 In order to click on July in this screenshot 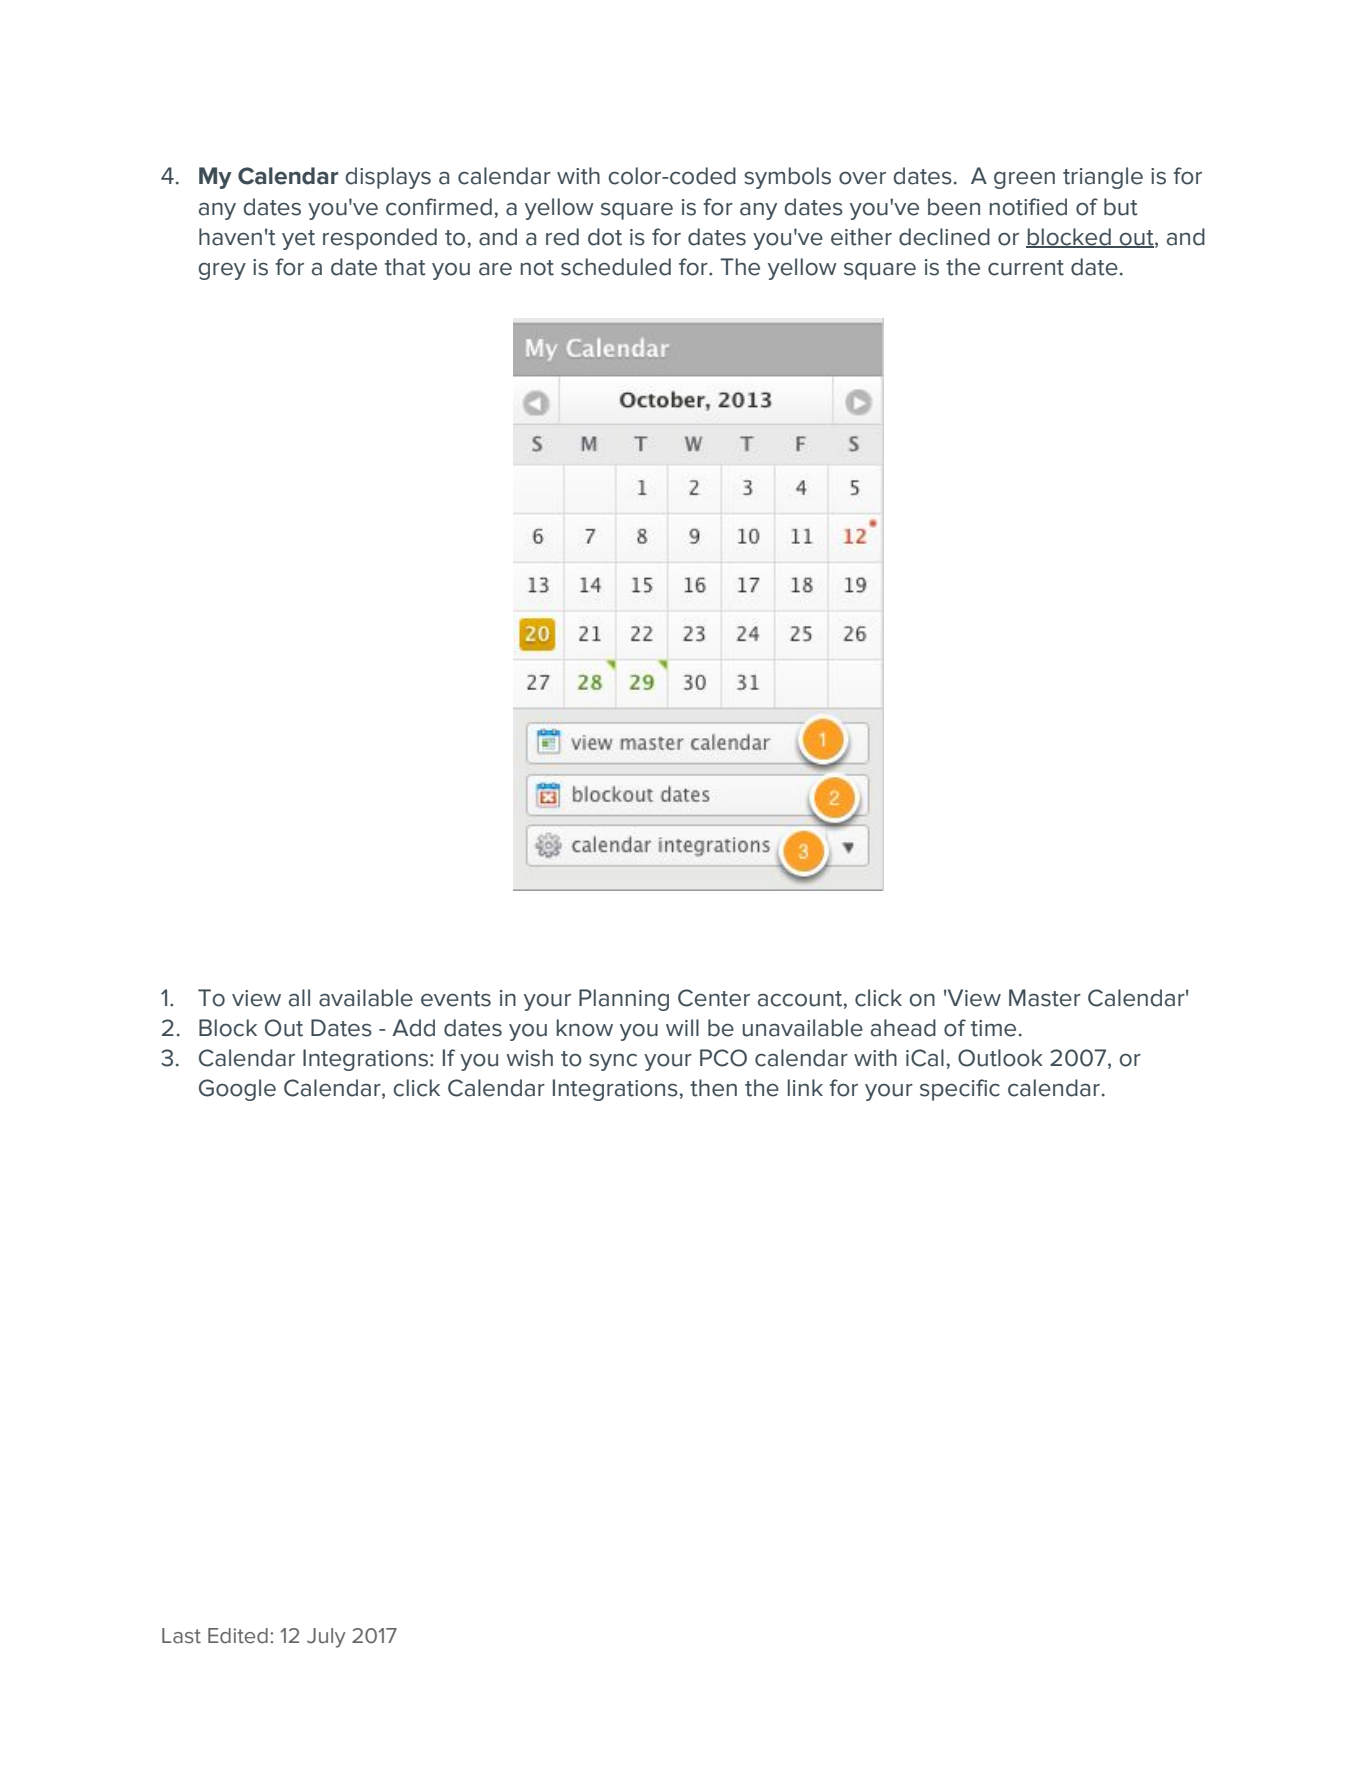, I will do `click(326, 1638)`.
